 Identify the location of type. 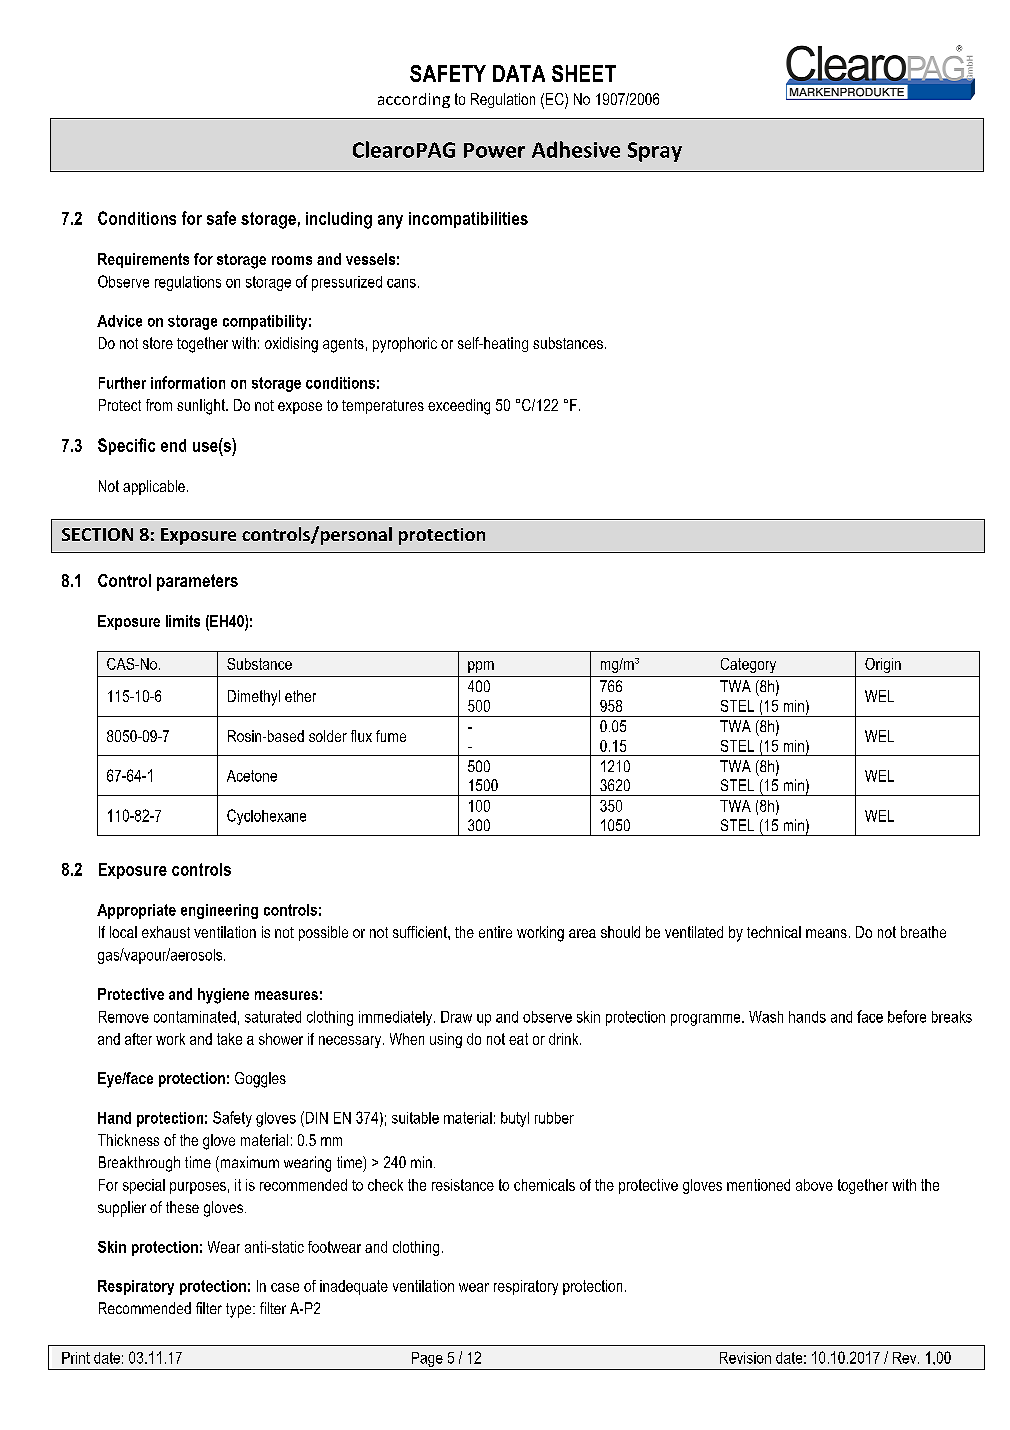
(240, 1310).
